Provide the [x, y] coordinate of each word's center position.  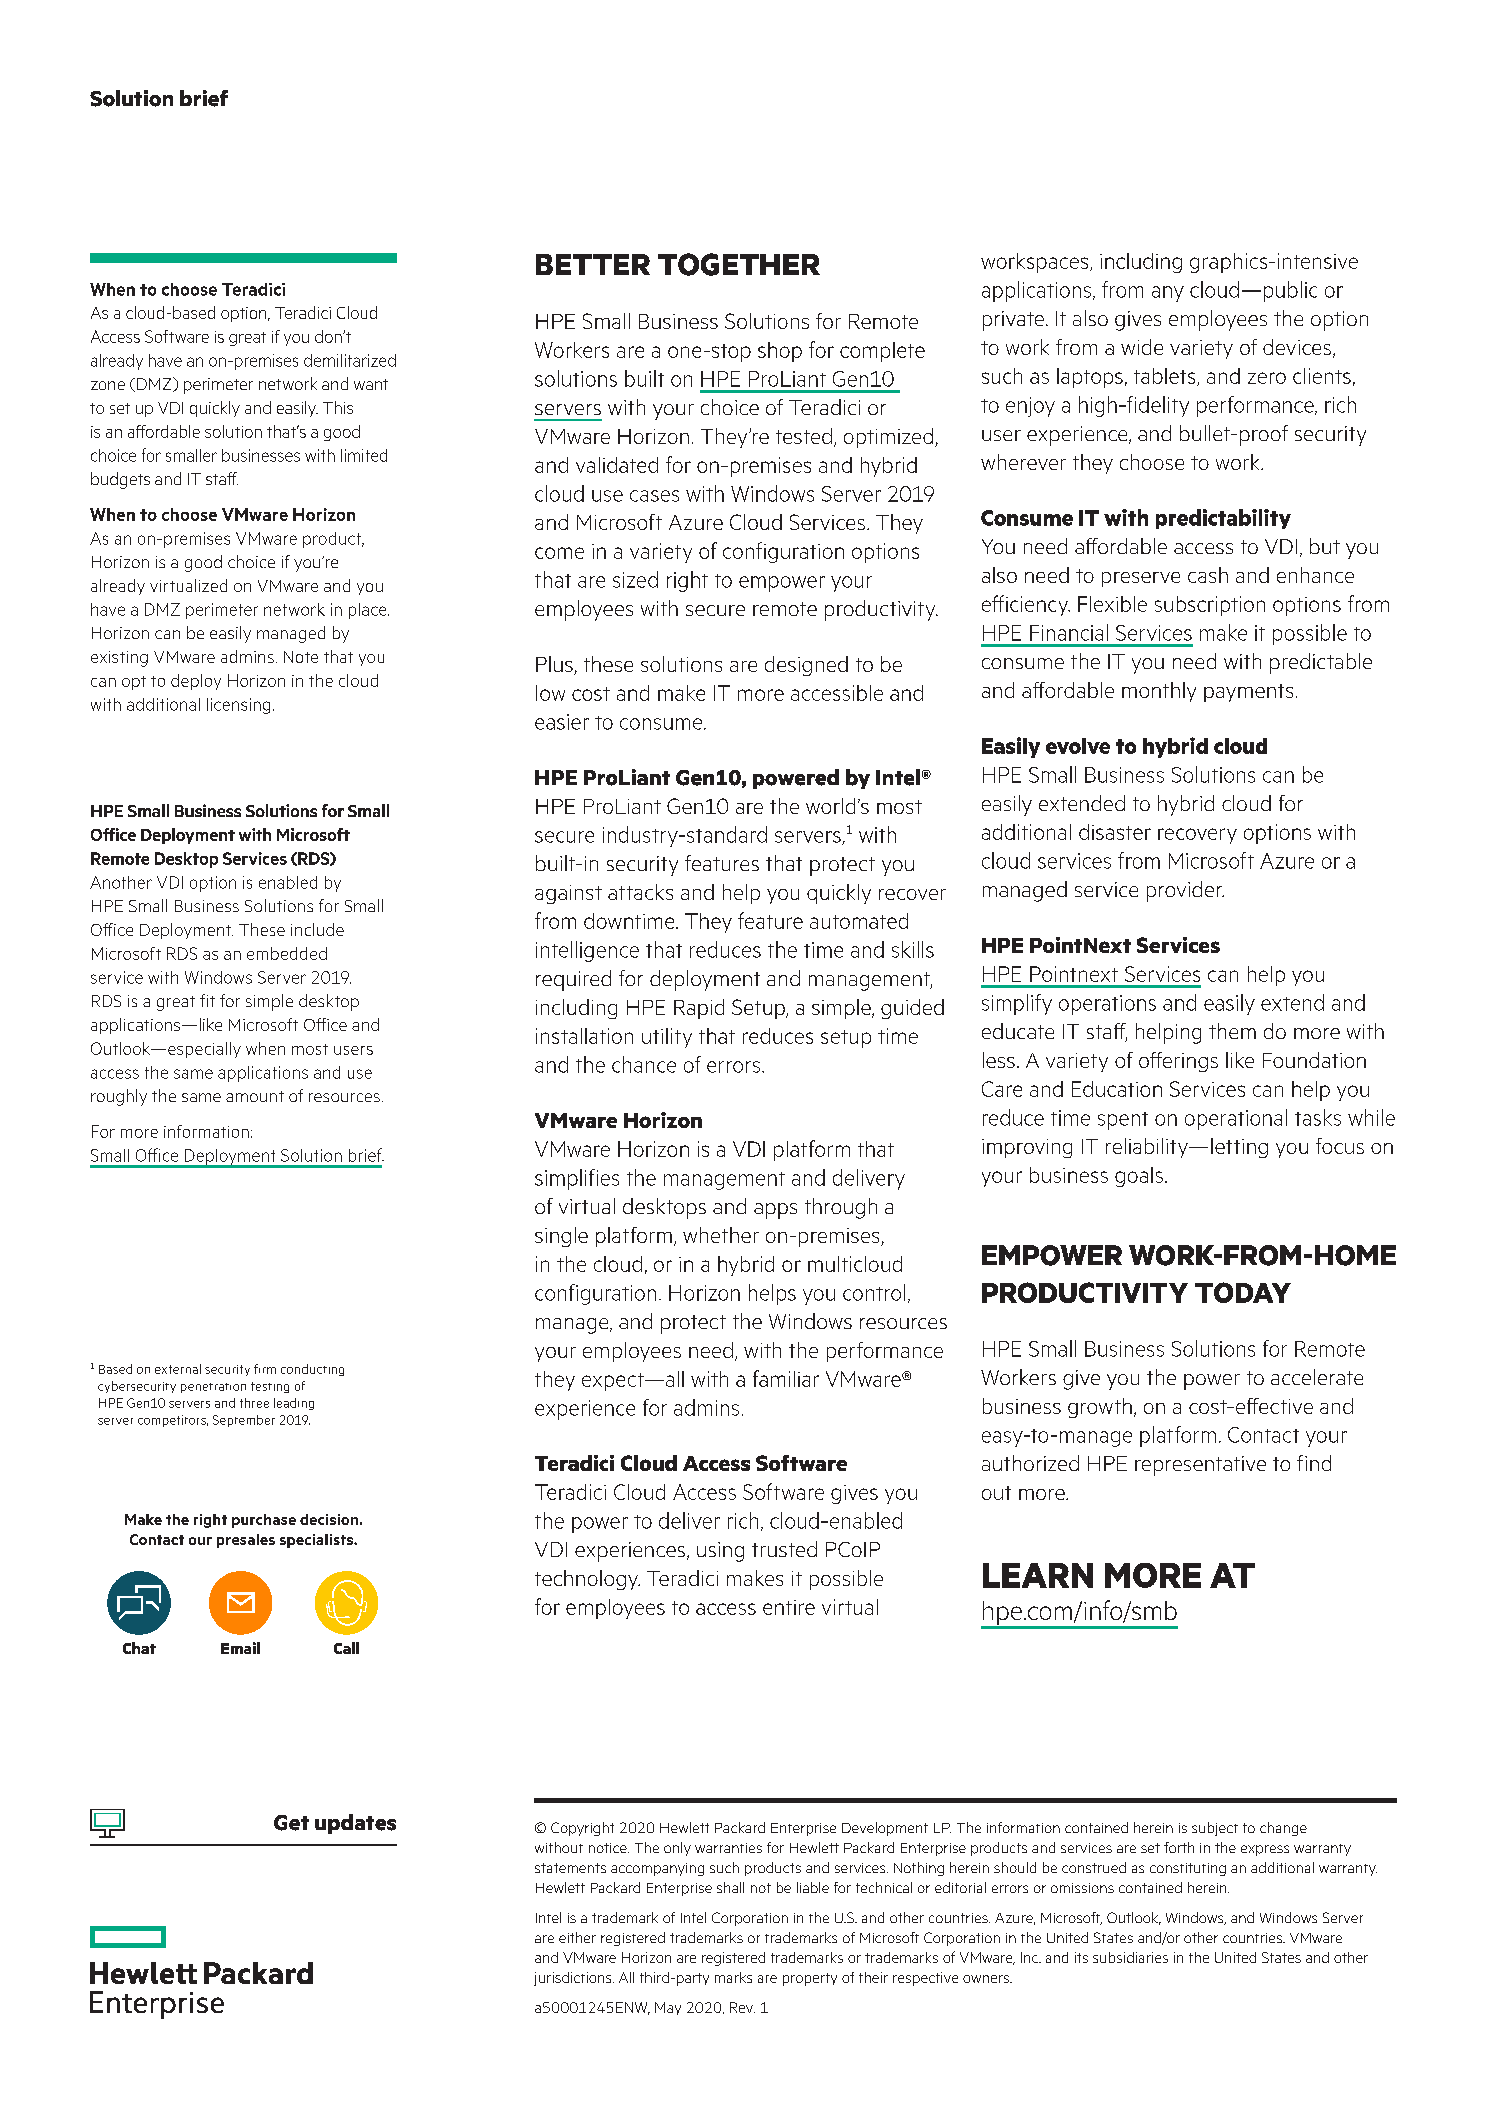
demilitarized [350, 360]
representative [1200, 1466]
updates [355, 1824]
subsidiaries [1130, 1957]
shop [780, 352]
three [254, 1403]
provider [1185, 891]
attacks [640, 892]
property [810, 1979]
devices [1297, 347]
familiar [786, 1378]
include [317, 929]
